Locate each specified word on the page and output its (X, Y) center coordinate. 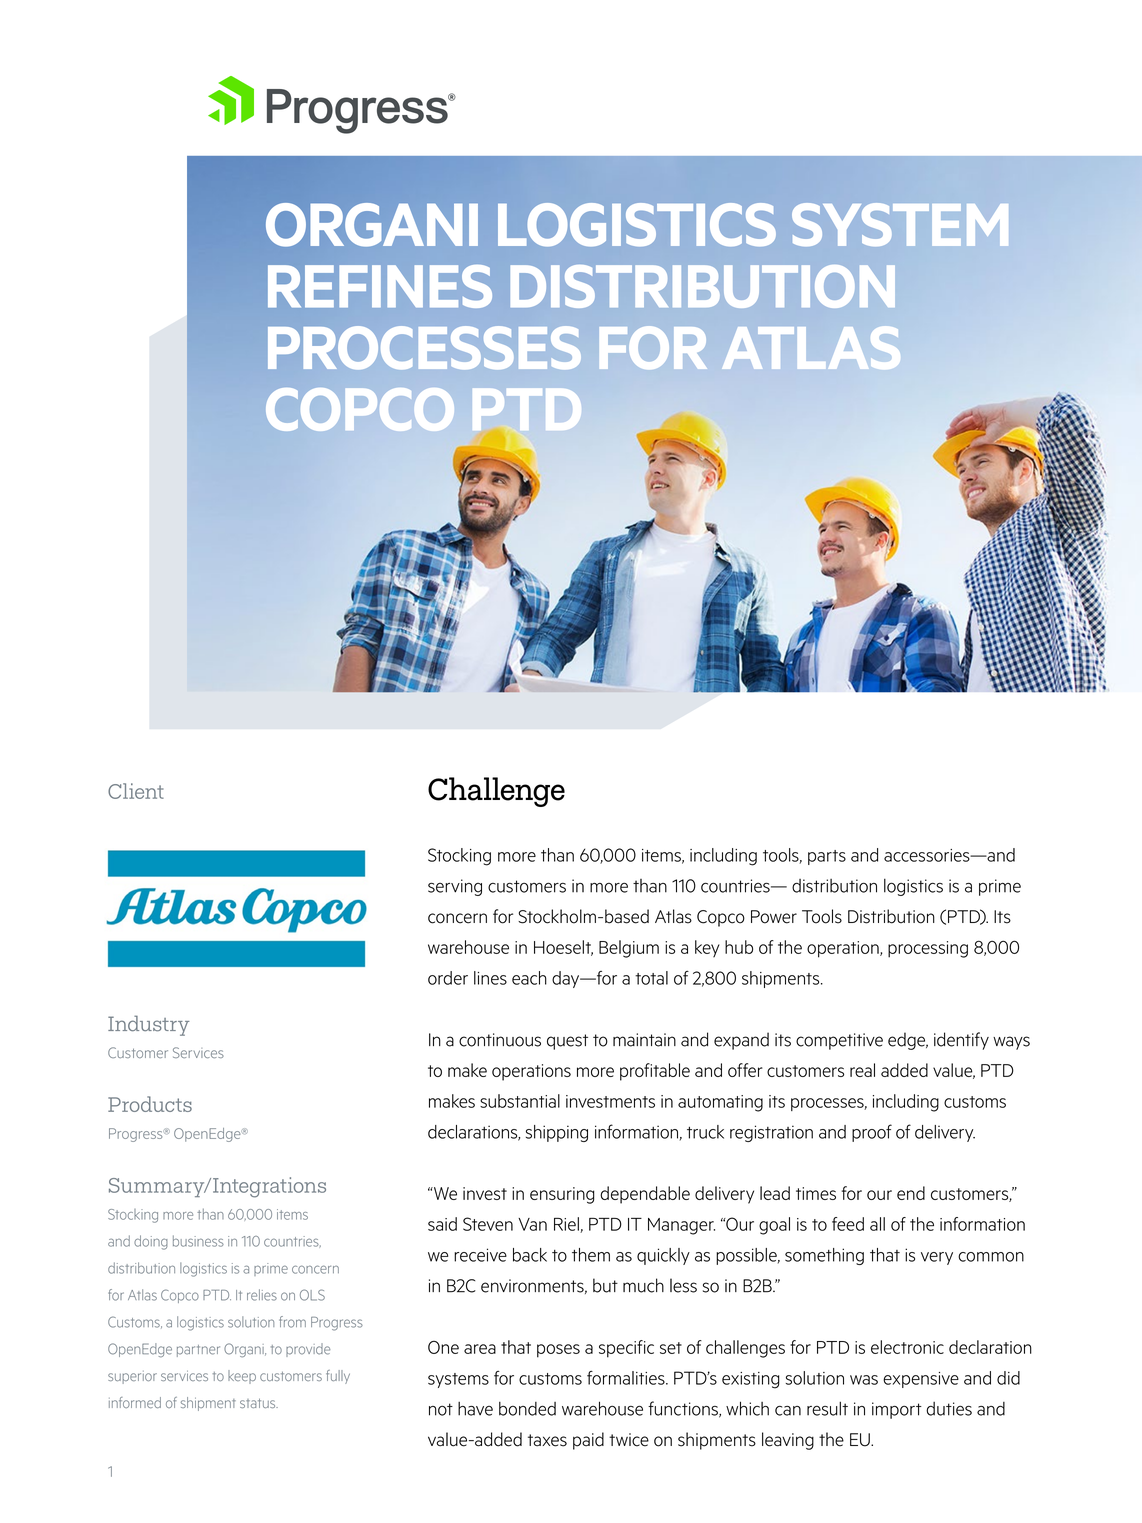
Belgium (629, 949)
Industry (148, 1025)
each (529, 978)
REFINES (380, 286)
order (448, 978)
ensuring (562, 1195)
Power (774, 917)
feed (848, 1224)
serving (455, 887)
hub (739, 947)
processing (928, 949)
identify (961, 1041)
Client (136, 791)
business (198, 1241)
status (259, 1403)
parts (827, 857)
